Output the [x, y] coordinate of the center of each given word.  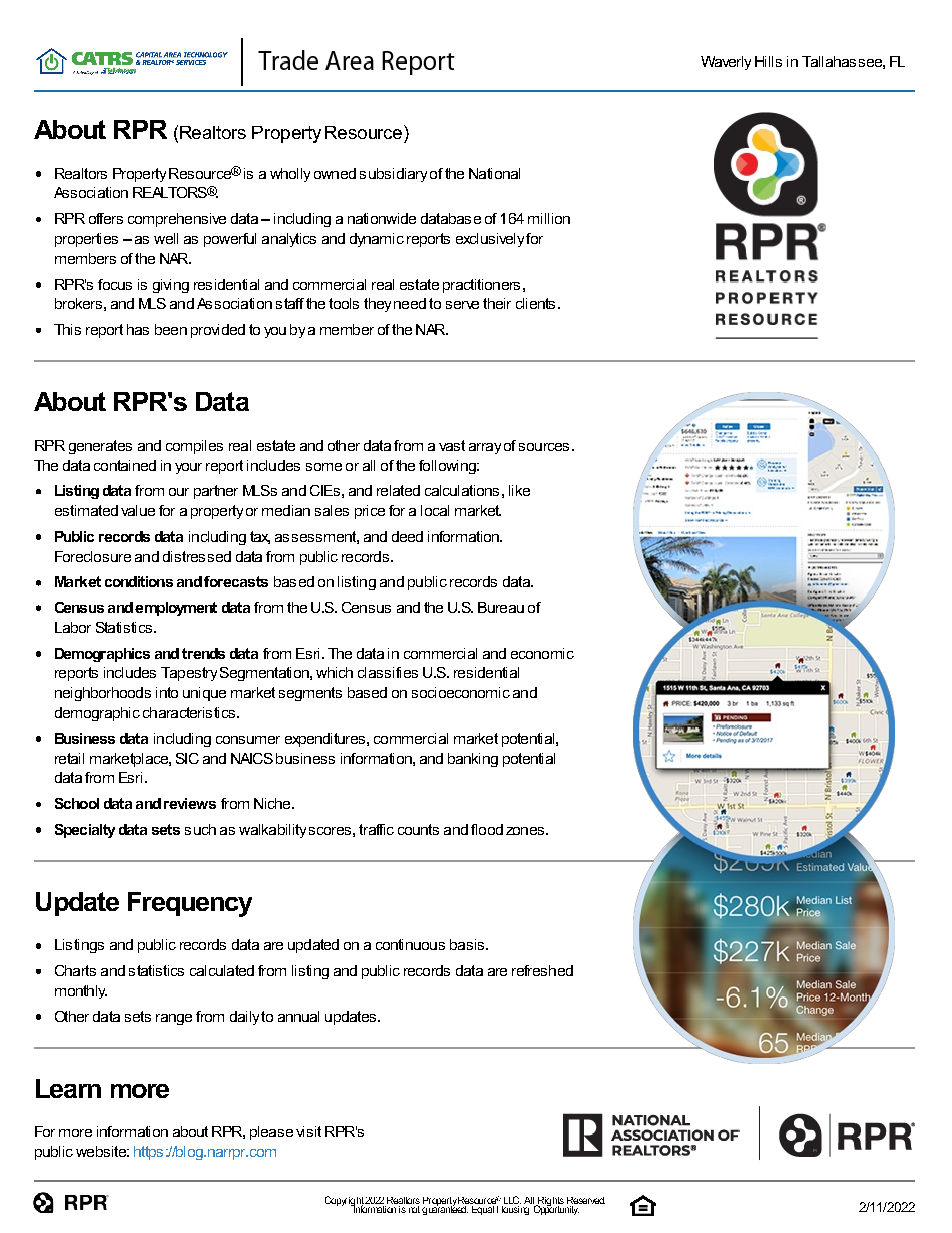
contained [125, 465]
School [77, 803]
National [494, 173]
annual [298, 1016]
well [166, 238]
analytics [289, 240]
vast [452, 445]
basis [468, 944]
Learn [68, 1088]
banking [473, 760]
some [324, 467]
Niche [273, 803]
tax [260, 537]
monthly [81, 992]
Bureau [501, 607]
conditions [139, 581]
